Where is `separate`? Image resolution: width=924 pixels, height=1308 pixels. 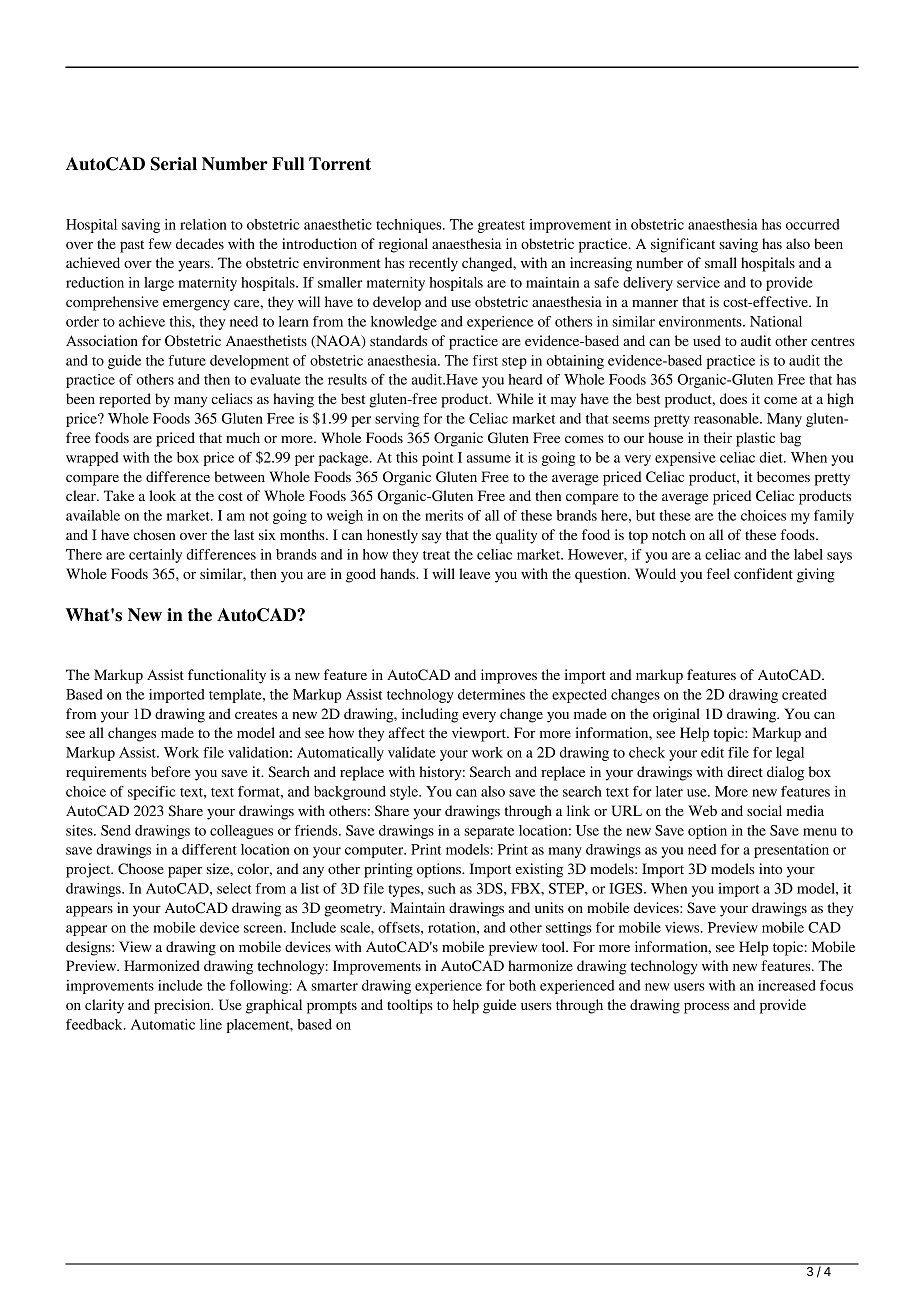
separate is located at coordinates (489, 833).
